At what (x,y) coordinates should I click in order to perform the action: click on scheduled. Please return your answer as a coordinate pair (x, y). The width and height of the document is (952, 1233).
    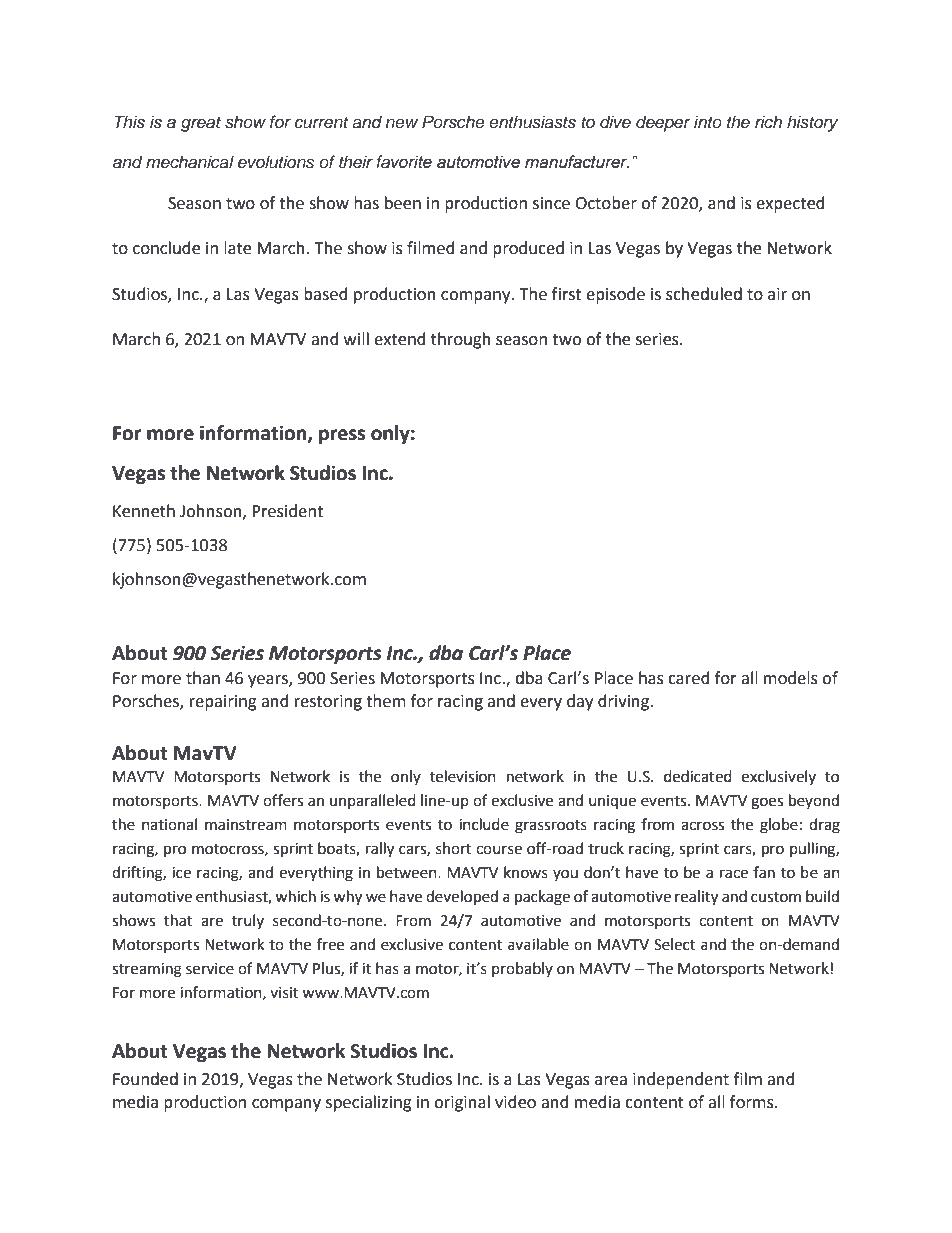
    Looking at the image, I should click on (704, 294).
